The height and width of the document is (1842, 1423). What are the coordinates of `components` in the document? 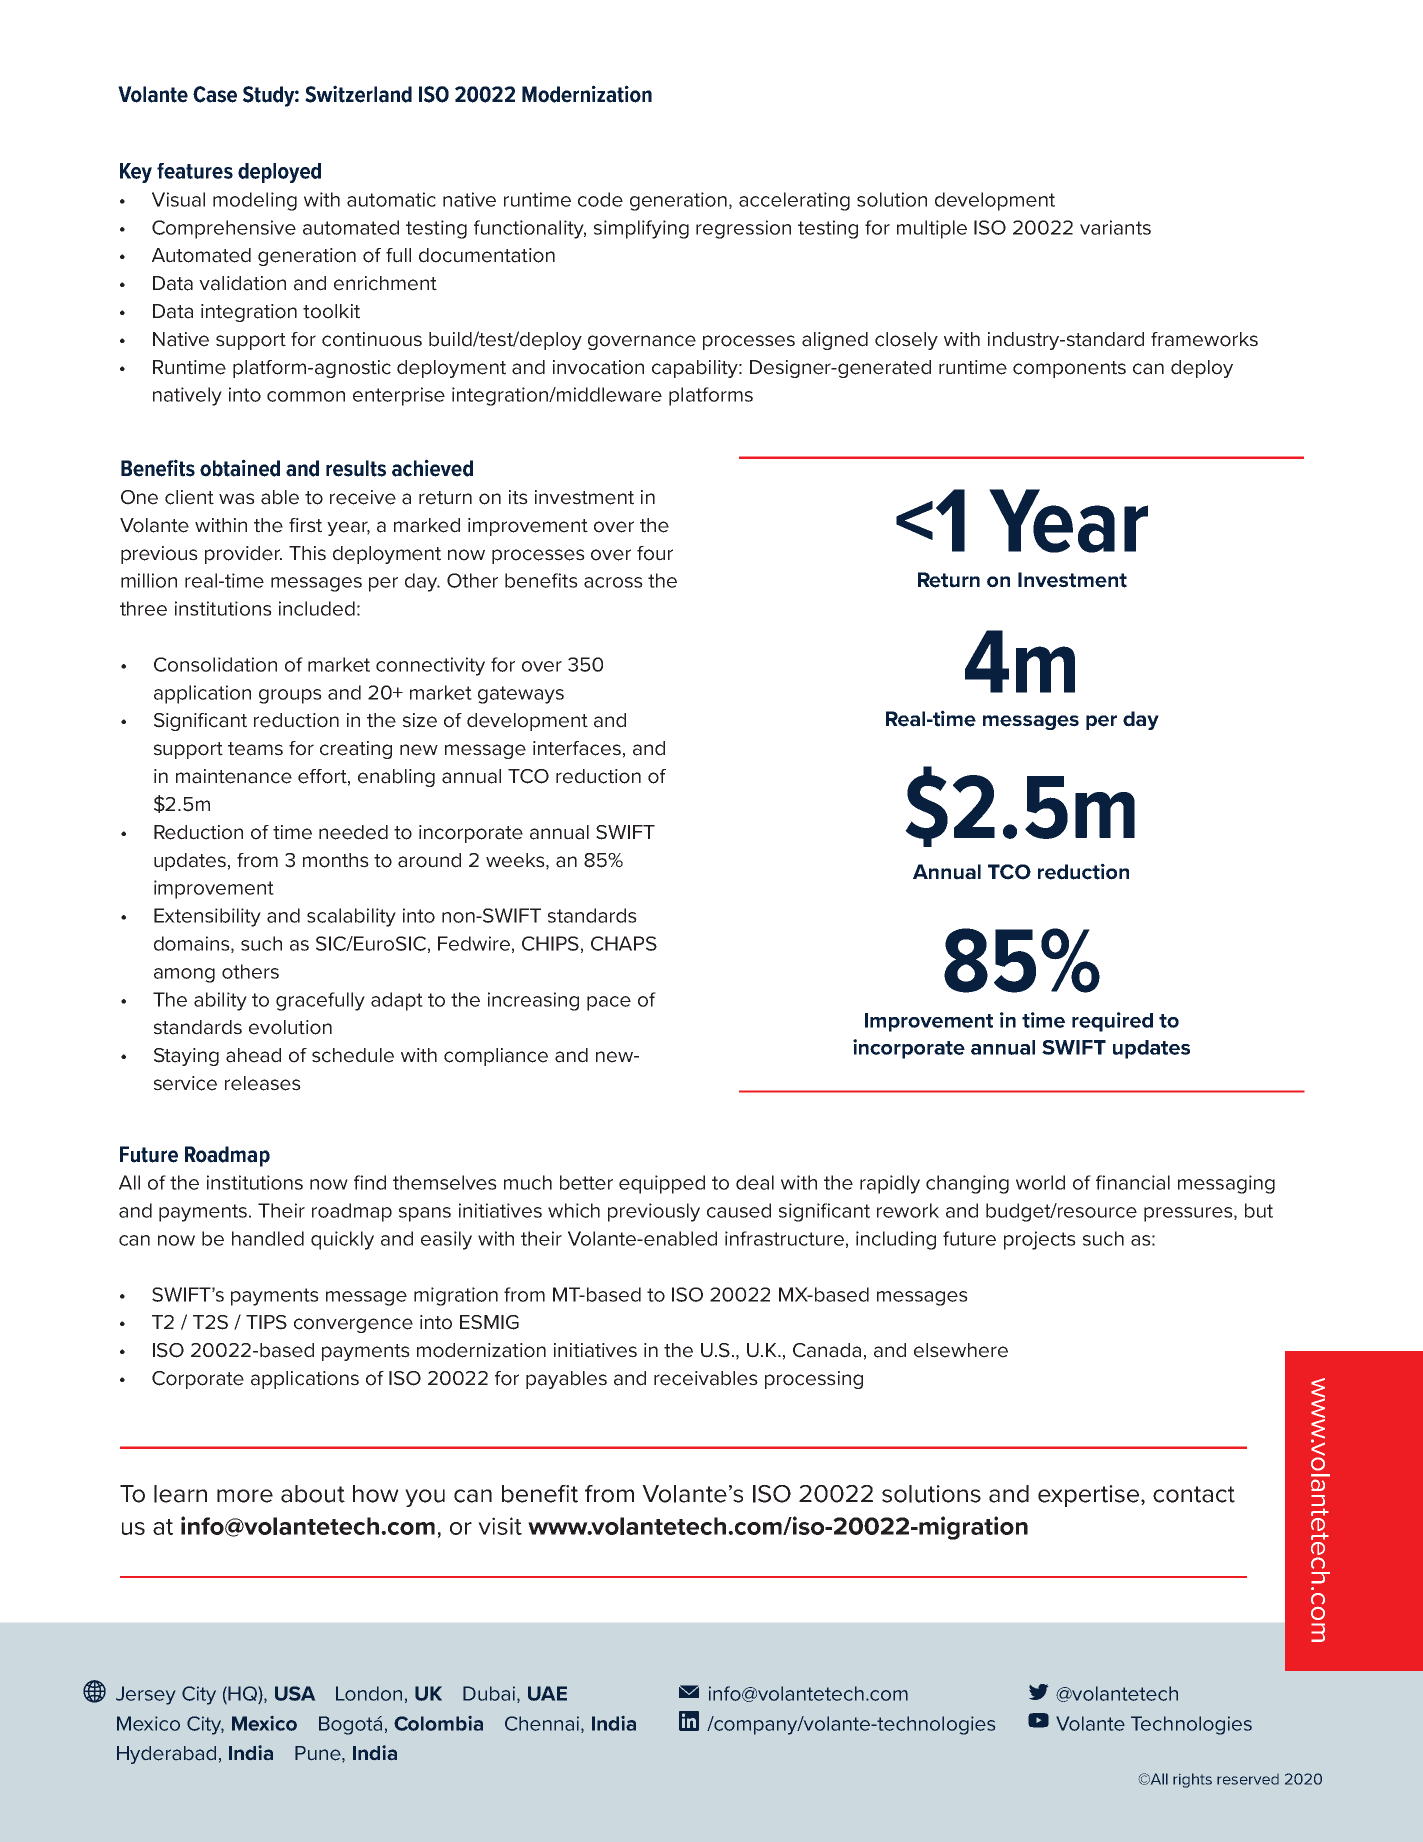 It's located at (1069, 369).
